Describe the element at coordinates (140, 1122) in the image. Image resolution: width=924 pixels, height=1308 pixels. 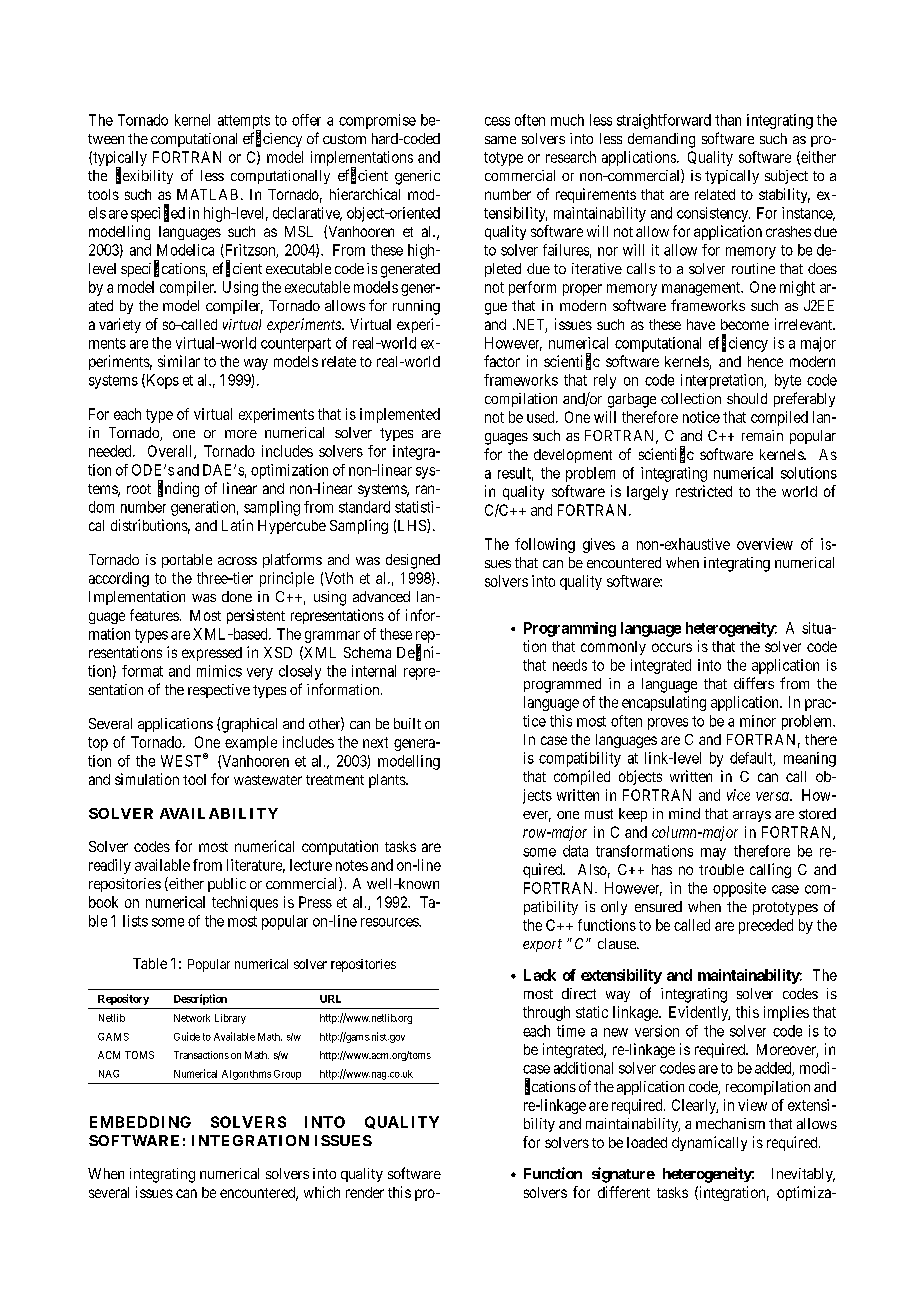
I see `EMBEDDING` at that location.
